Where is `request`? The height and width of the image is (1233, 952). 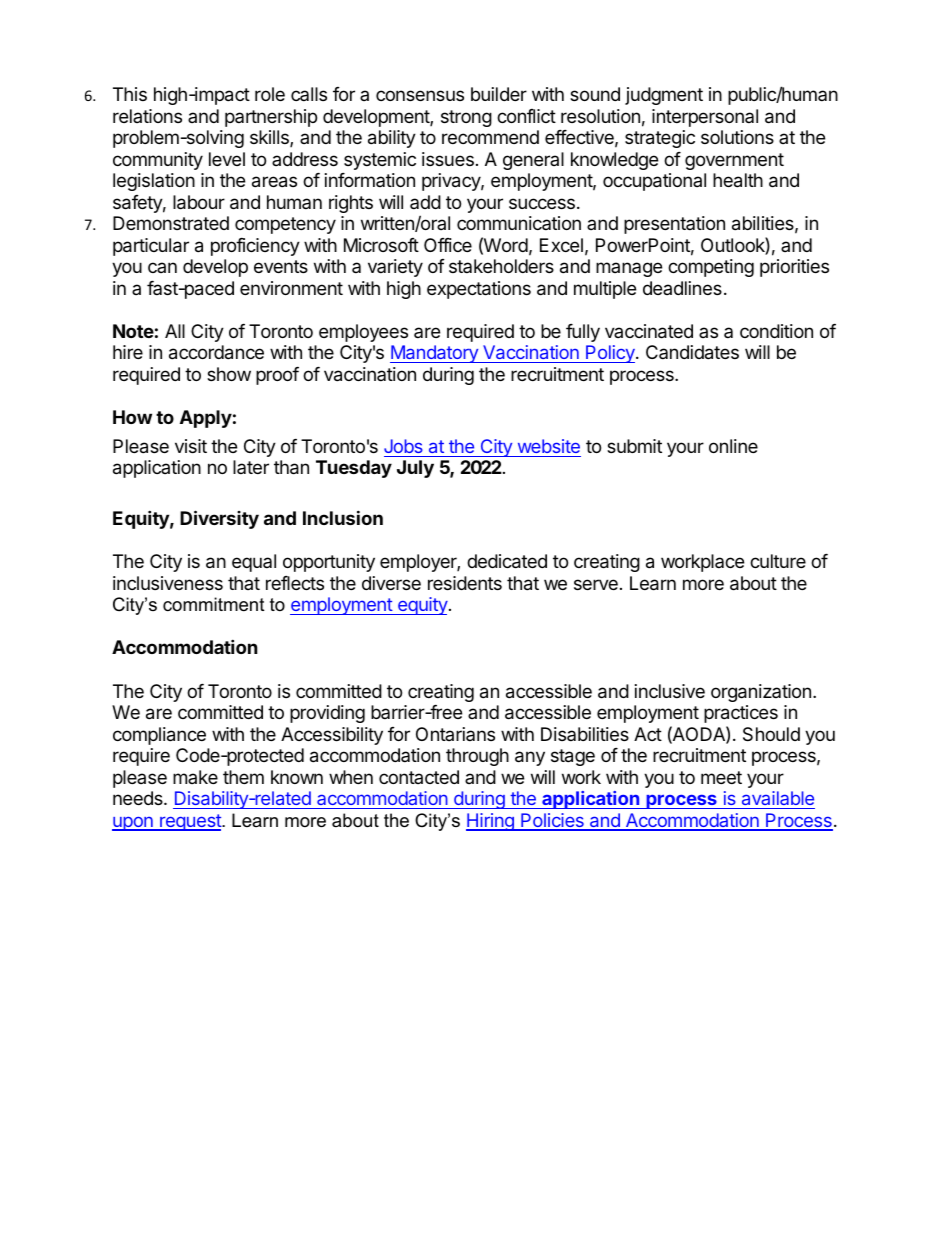
request is located at coordinates (190, 822).
